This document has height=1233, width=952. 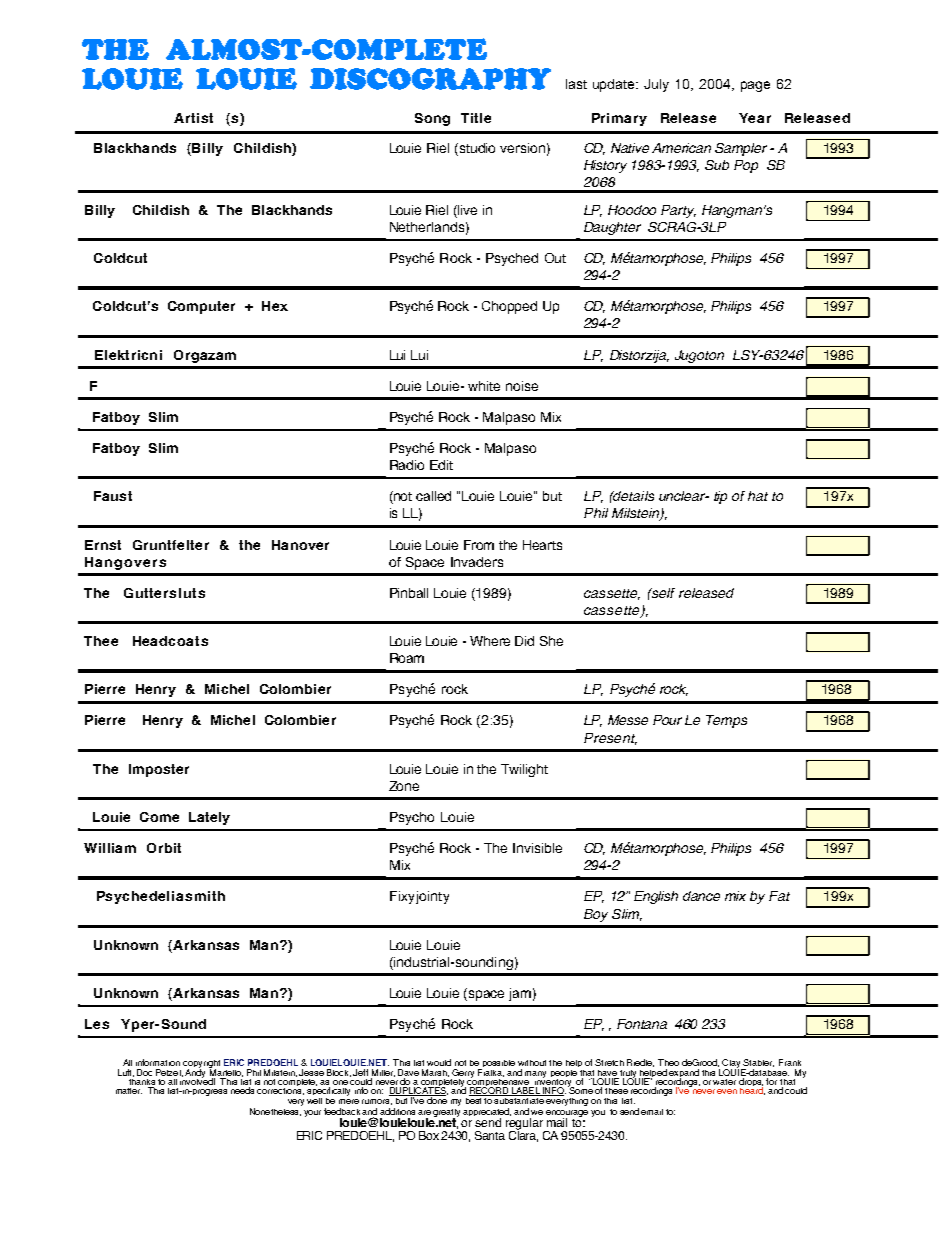 I want to click on Edit, so click(x=441, y=465).
